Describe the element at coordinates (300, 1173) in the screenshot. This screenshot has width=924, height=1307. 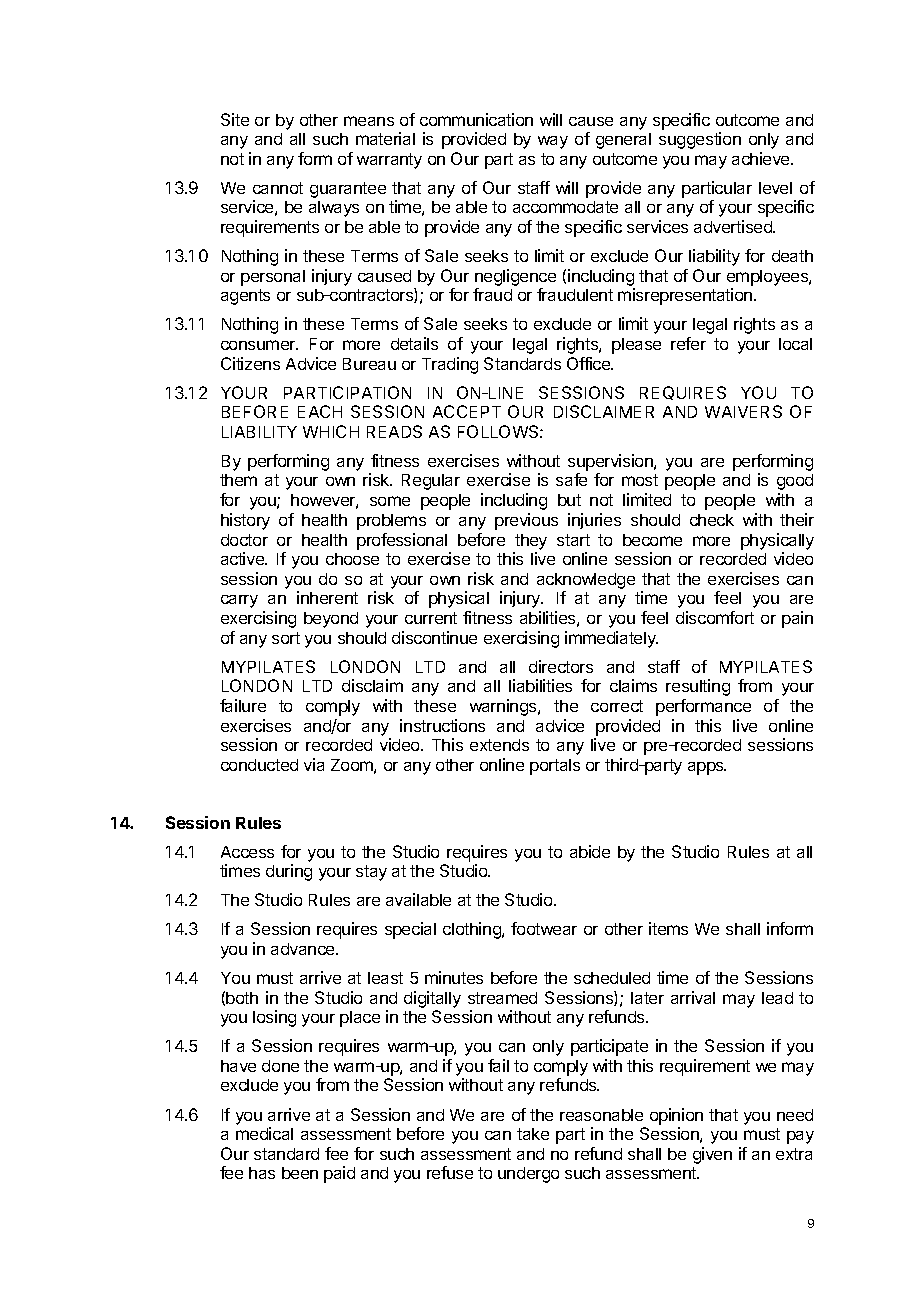
I see `been` at that location.
